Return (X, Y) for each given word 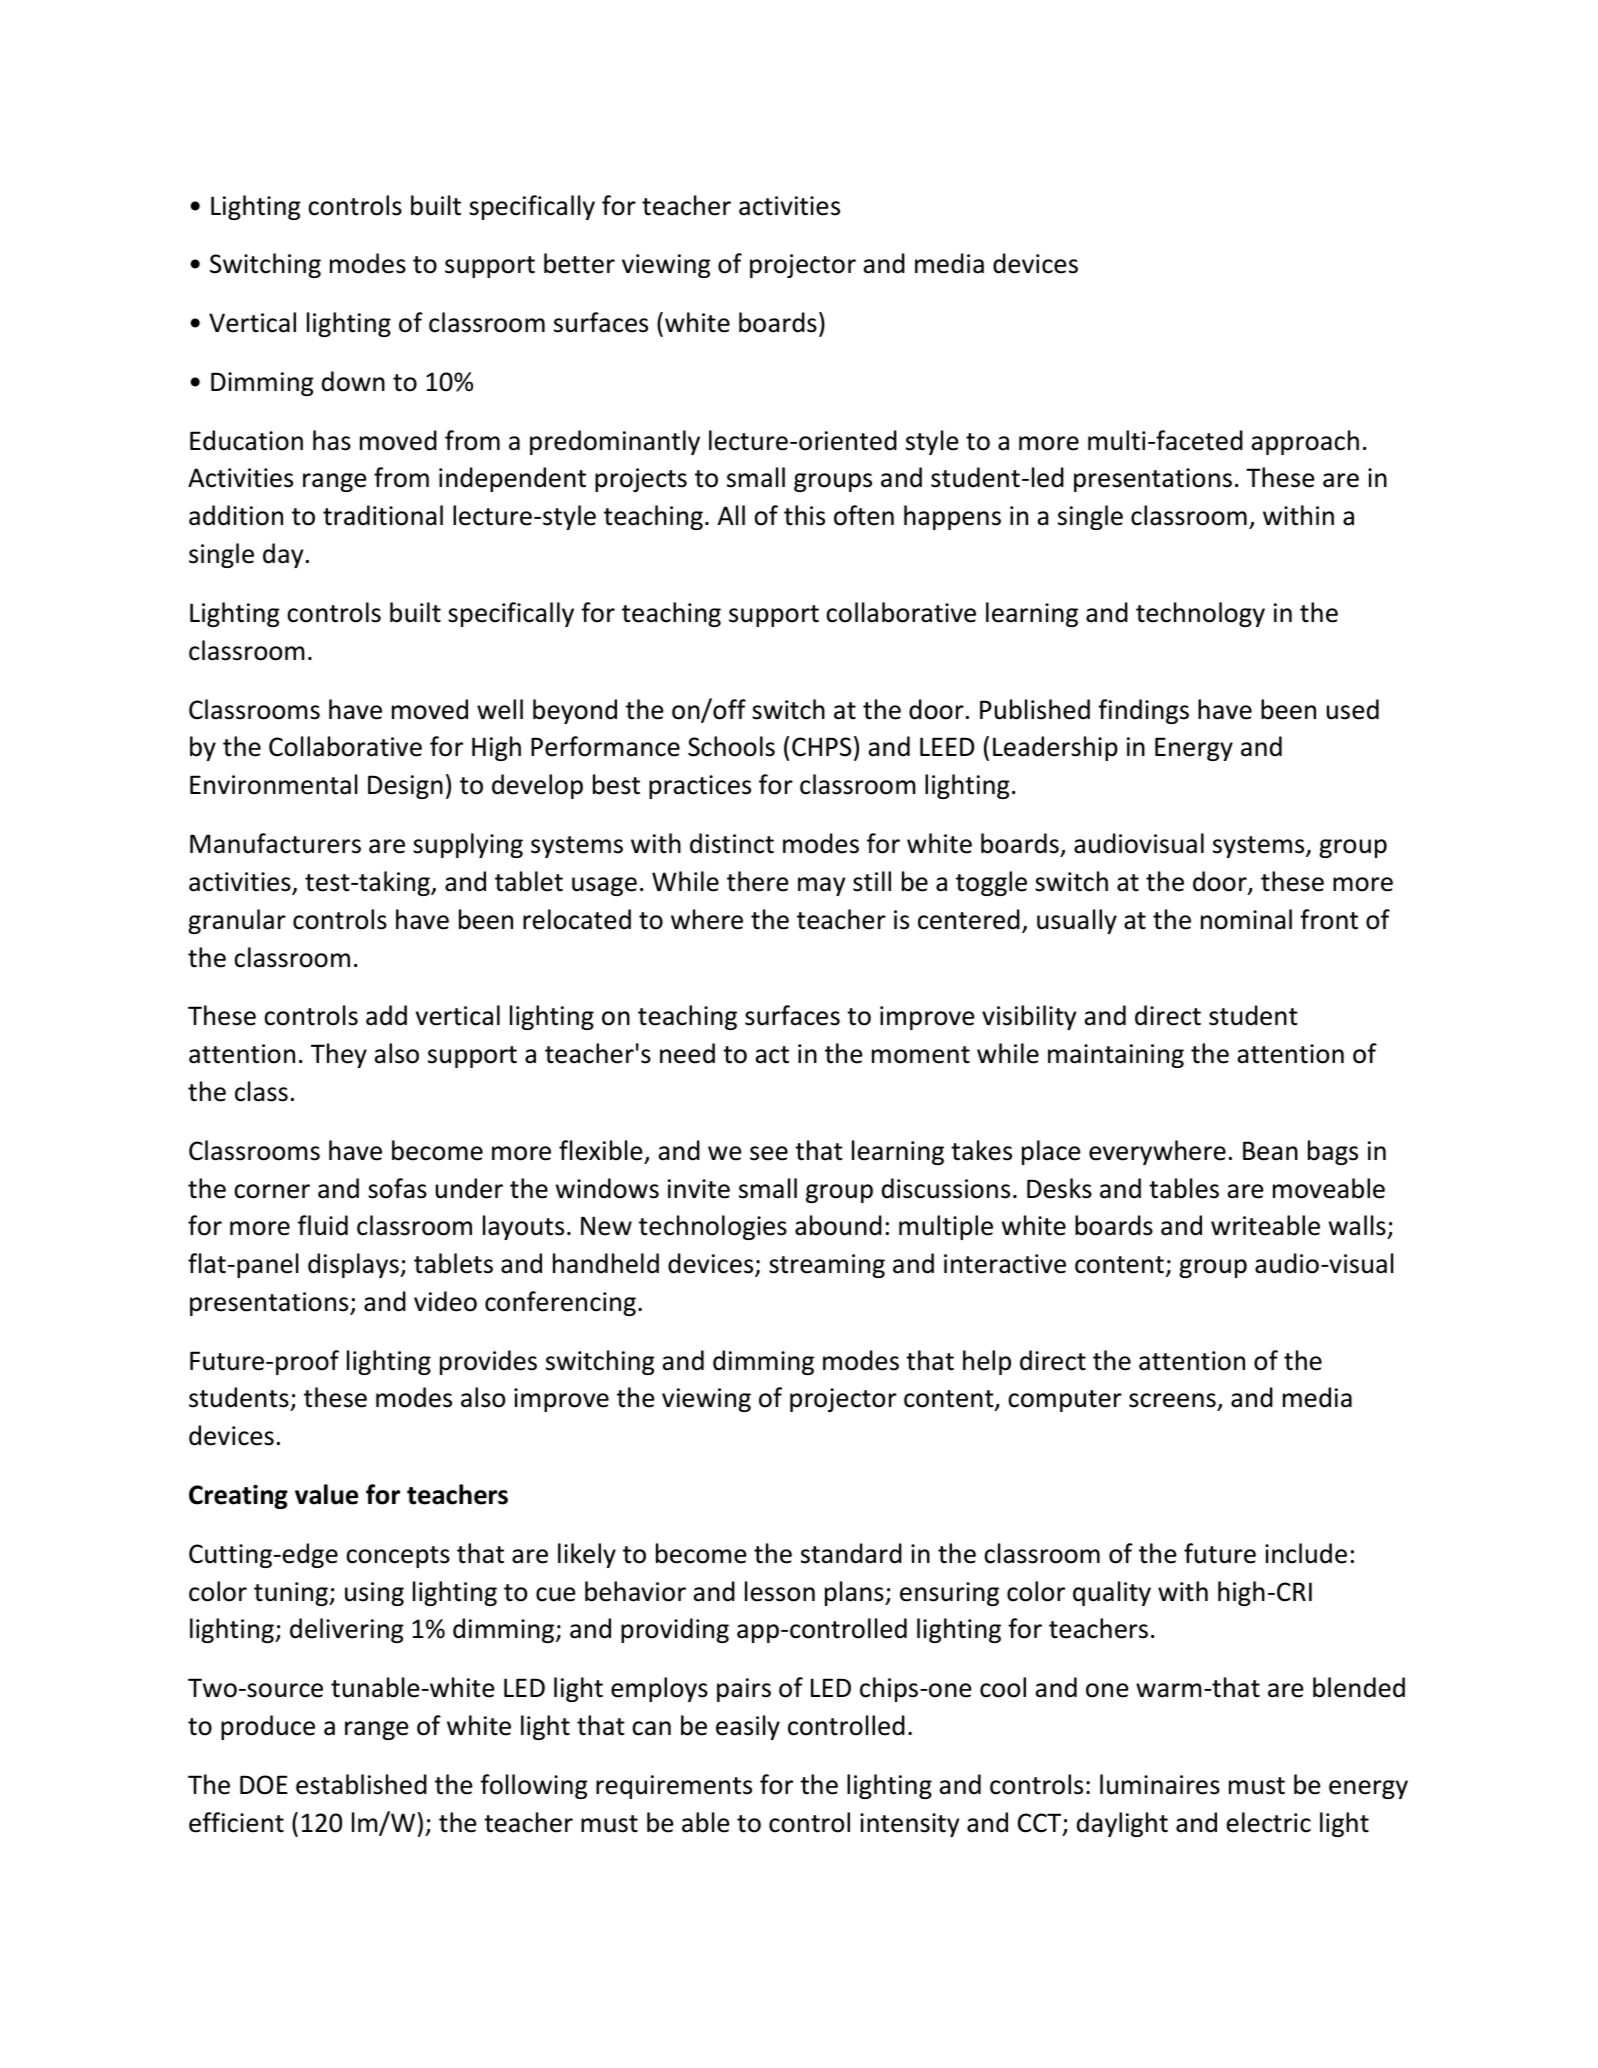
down (353, 381)
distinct (732, 843)
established (361, 1784)
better (579, 263)
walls (1358, 1227)
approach (1305, 442)
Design (405, 787)
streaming (827, 1266)
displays (354, 1265)
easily (748, 1727)
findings (1143, 711)
